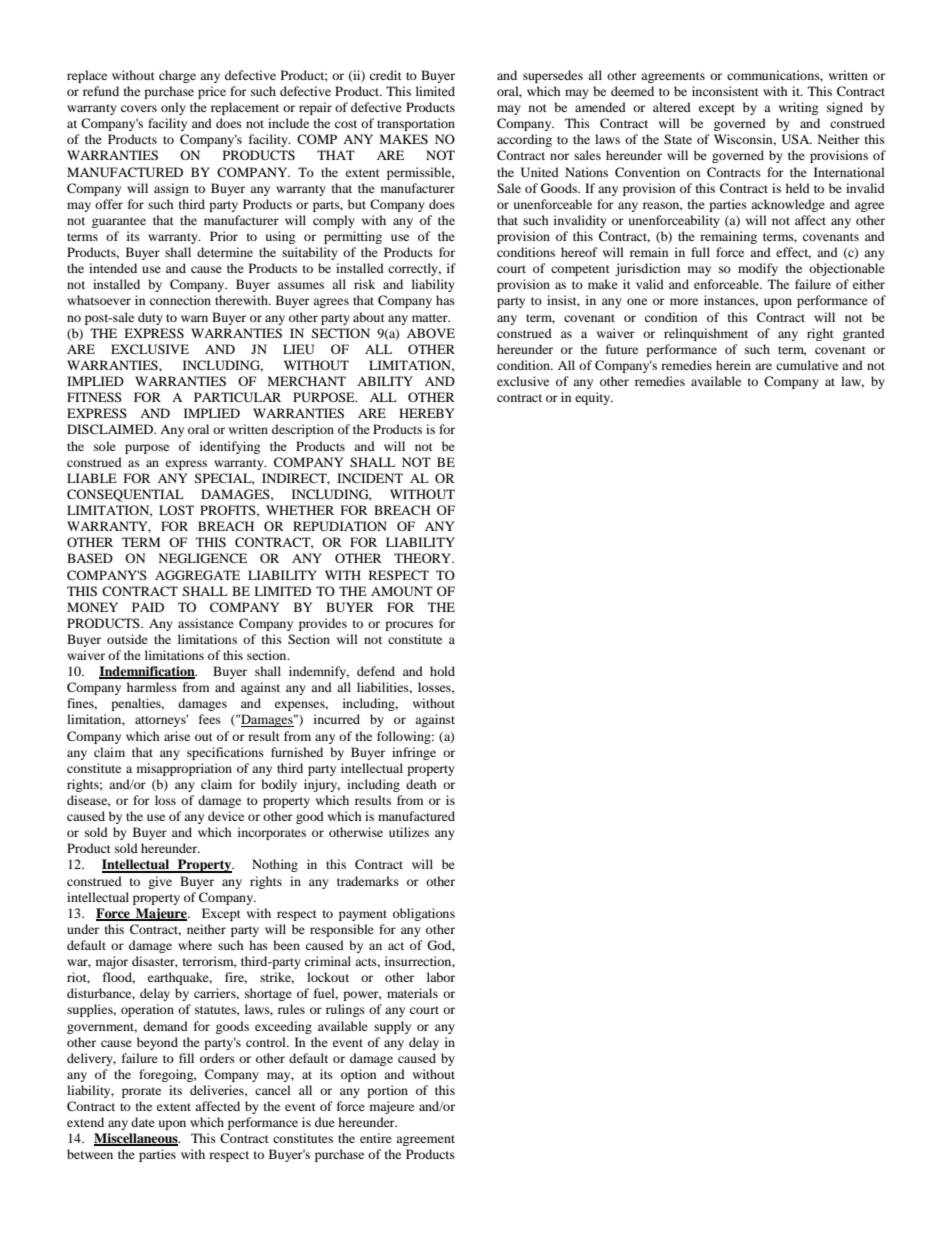 This screenshot has width=952, height=1233. What do you see at coordinates (798, 108) in the screenshot?
I see `writing` at bounding box center [798, 108].
